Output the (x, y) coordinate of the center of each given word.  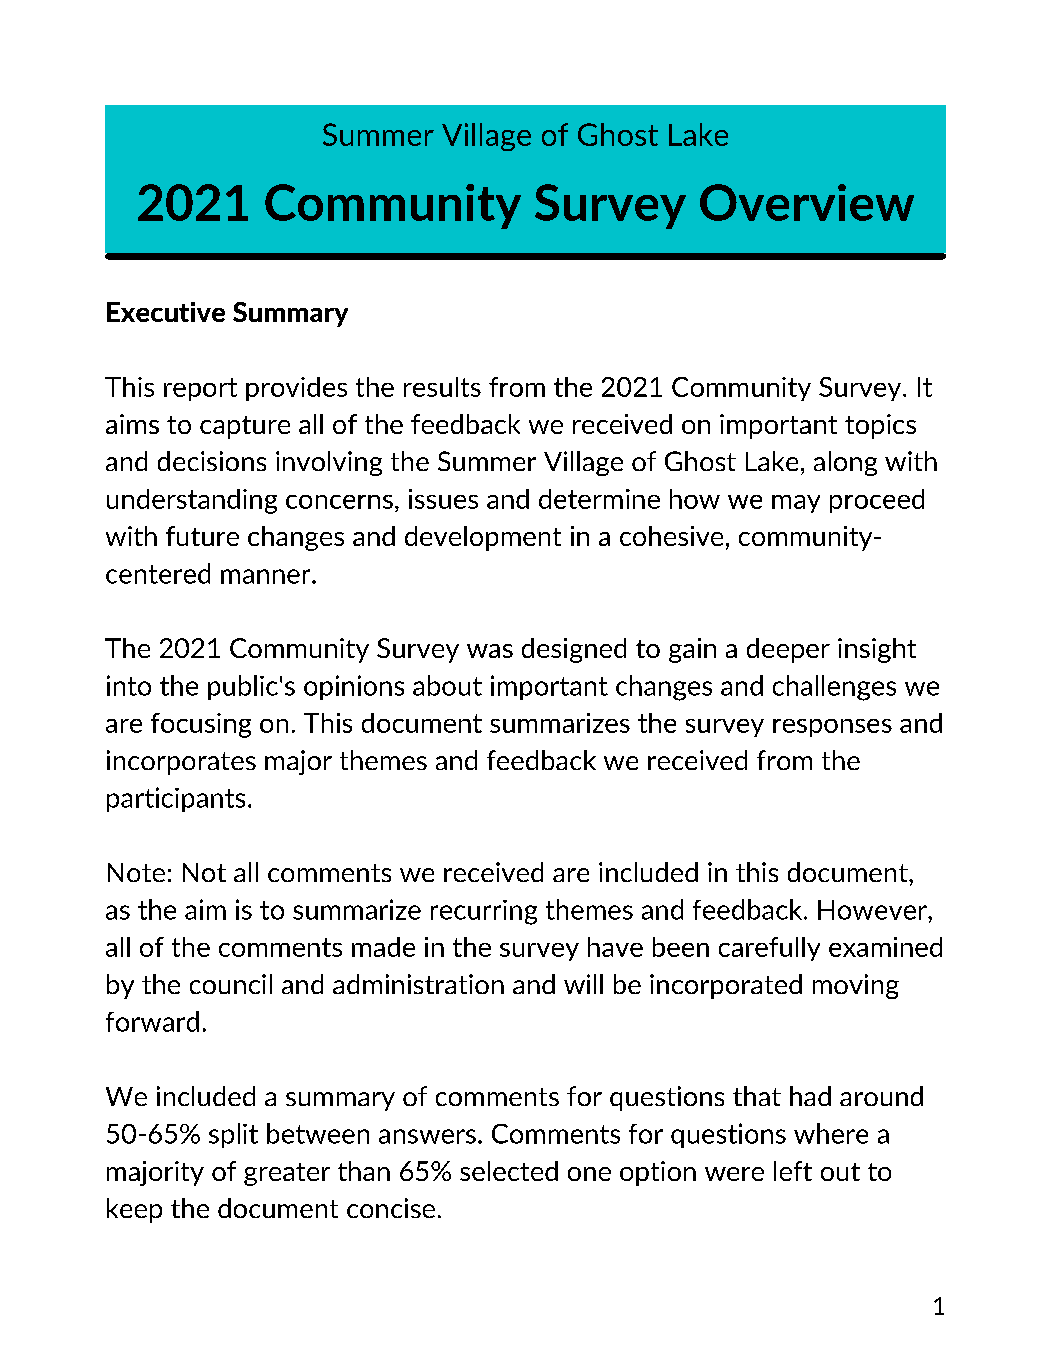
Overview (807, 202)
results (442, 387)
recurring (484, 912)
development (483, 538)
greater (287, 1174)
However (873, 910)
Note (136, 872)
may (796, 504)
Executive (166, 312)
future (202, 536)
